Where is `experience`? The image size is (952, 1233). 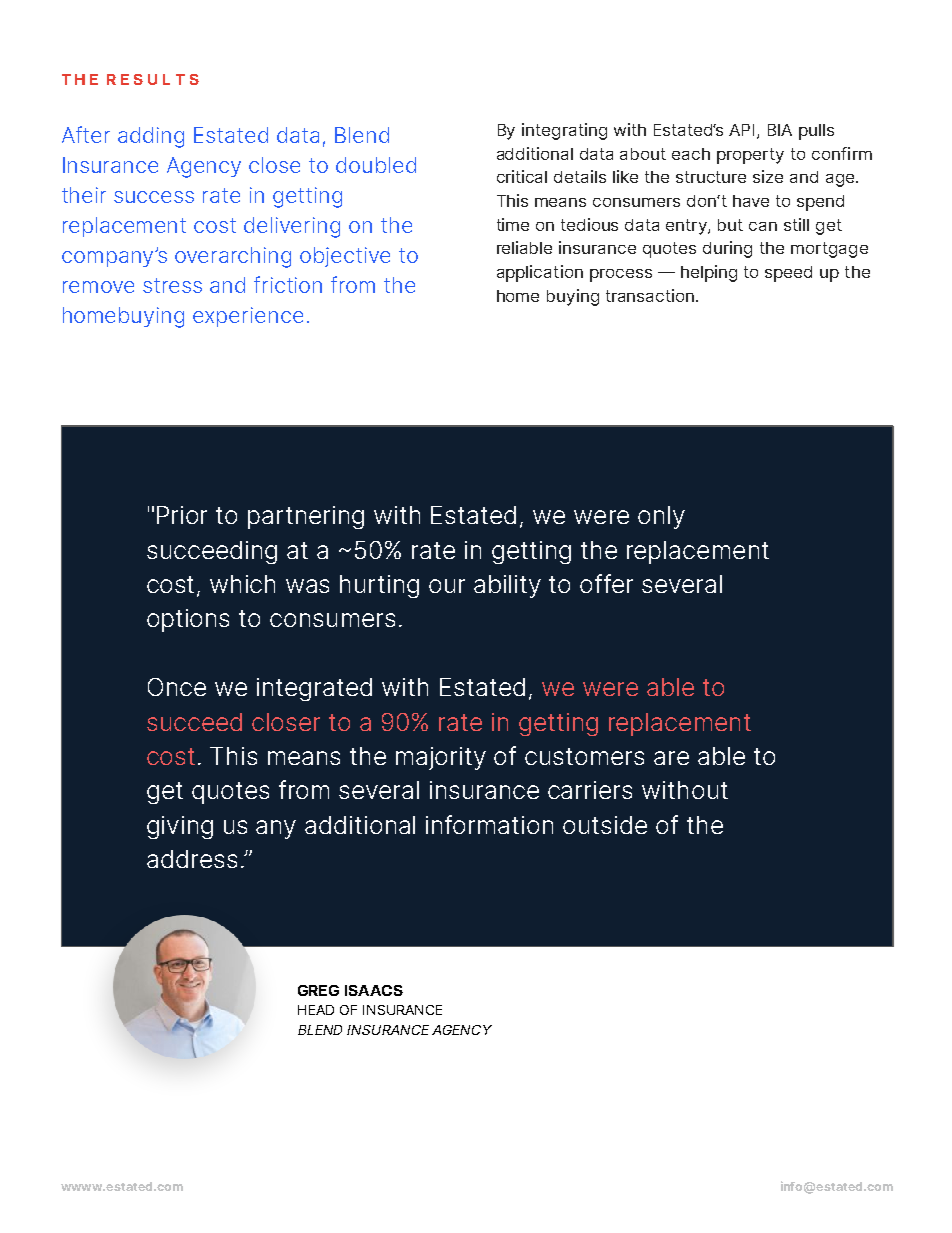
experience is located at coordinates (248, 317).
